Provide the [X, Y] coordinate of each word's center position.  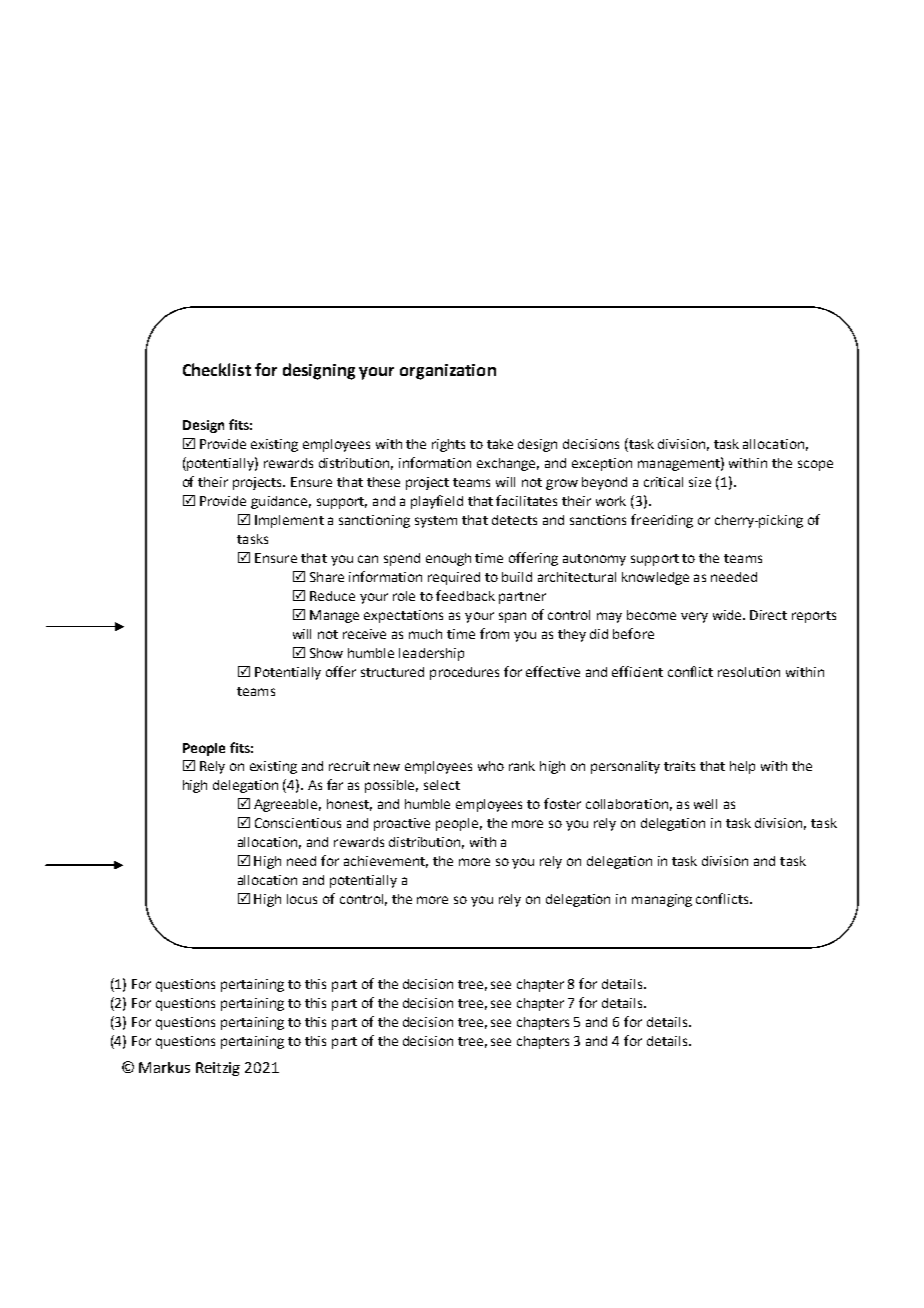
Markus [164, 1067]
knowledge [655, 578]
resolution [749, 672]
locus [302, 899]
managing [662, 900]
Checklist [217, 369]
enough [448, 559]
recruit [349, 766]
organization [448, 372]
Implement [289, 521]
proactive [402, 824]
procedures [464, 673]
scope [815, 465]
